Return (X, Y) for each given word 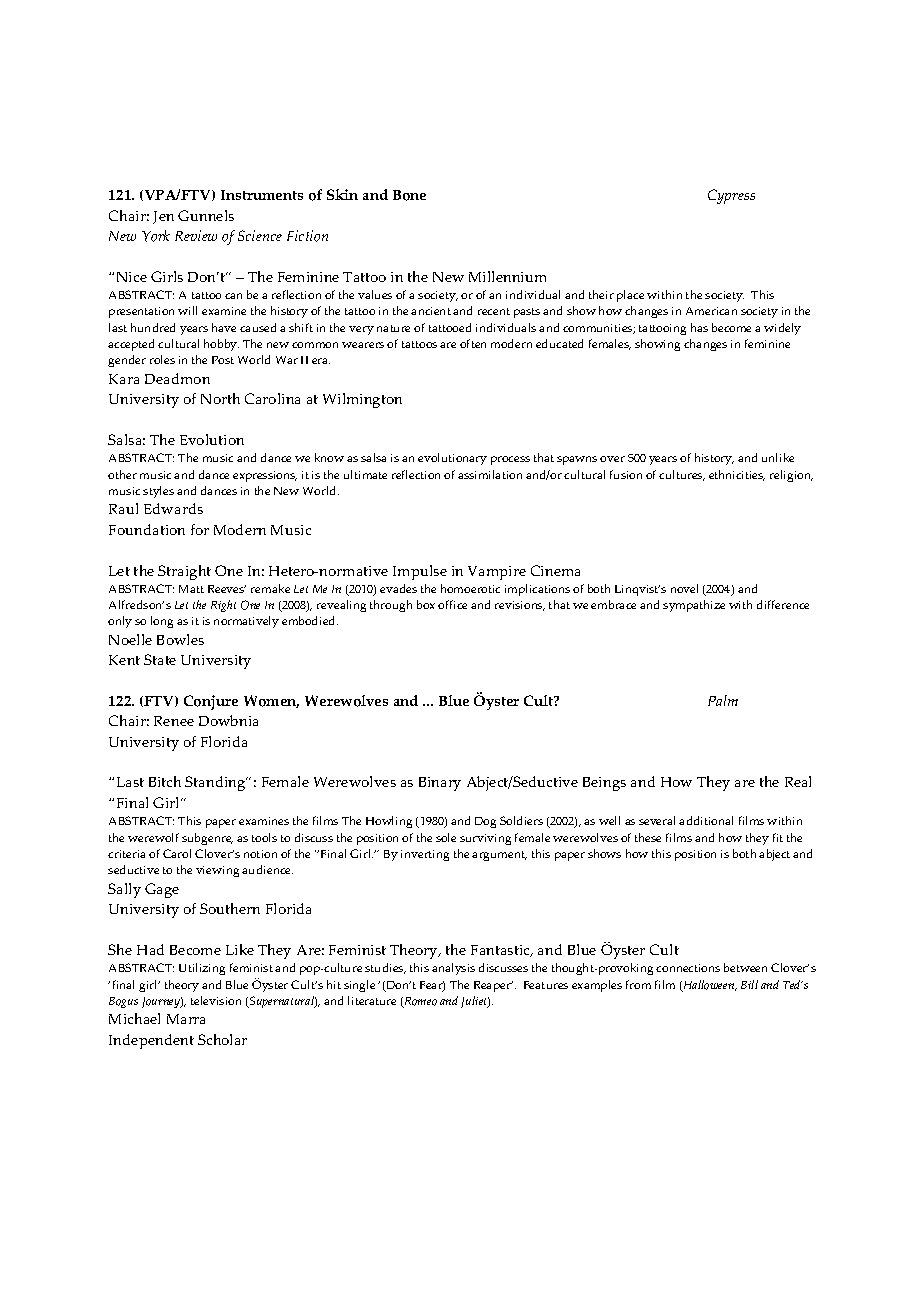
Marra (186, 1019)
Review (196, 235)
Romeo (419, 1002)
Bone (409, 195)
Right (223, 606)
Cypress (731, 196)
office (452, 604)
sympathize (694, 606)
